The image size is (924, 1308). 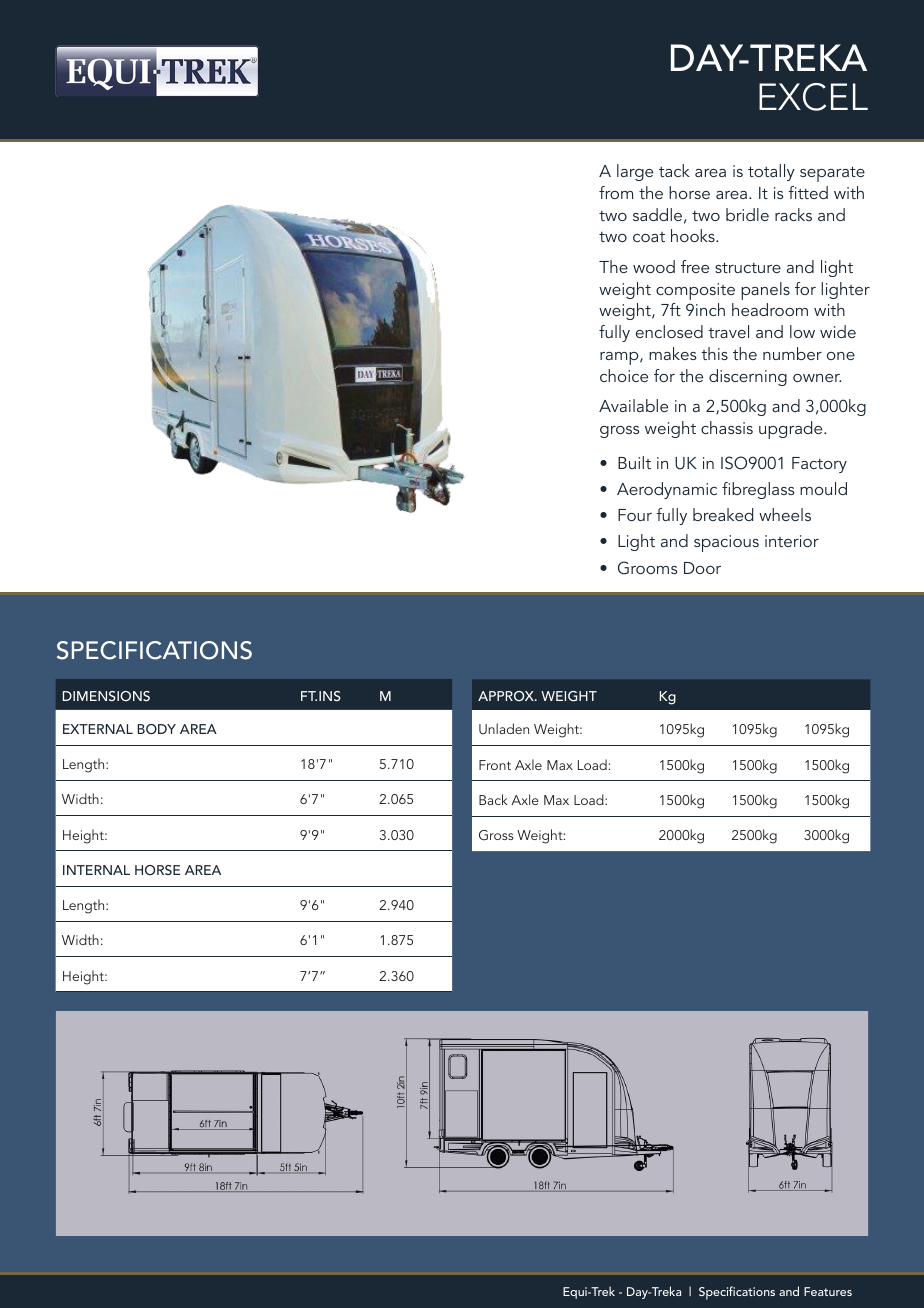 I want to click on Door, so click(x=702, y=568).
